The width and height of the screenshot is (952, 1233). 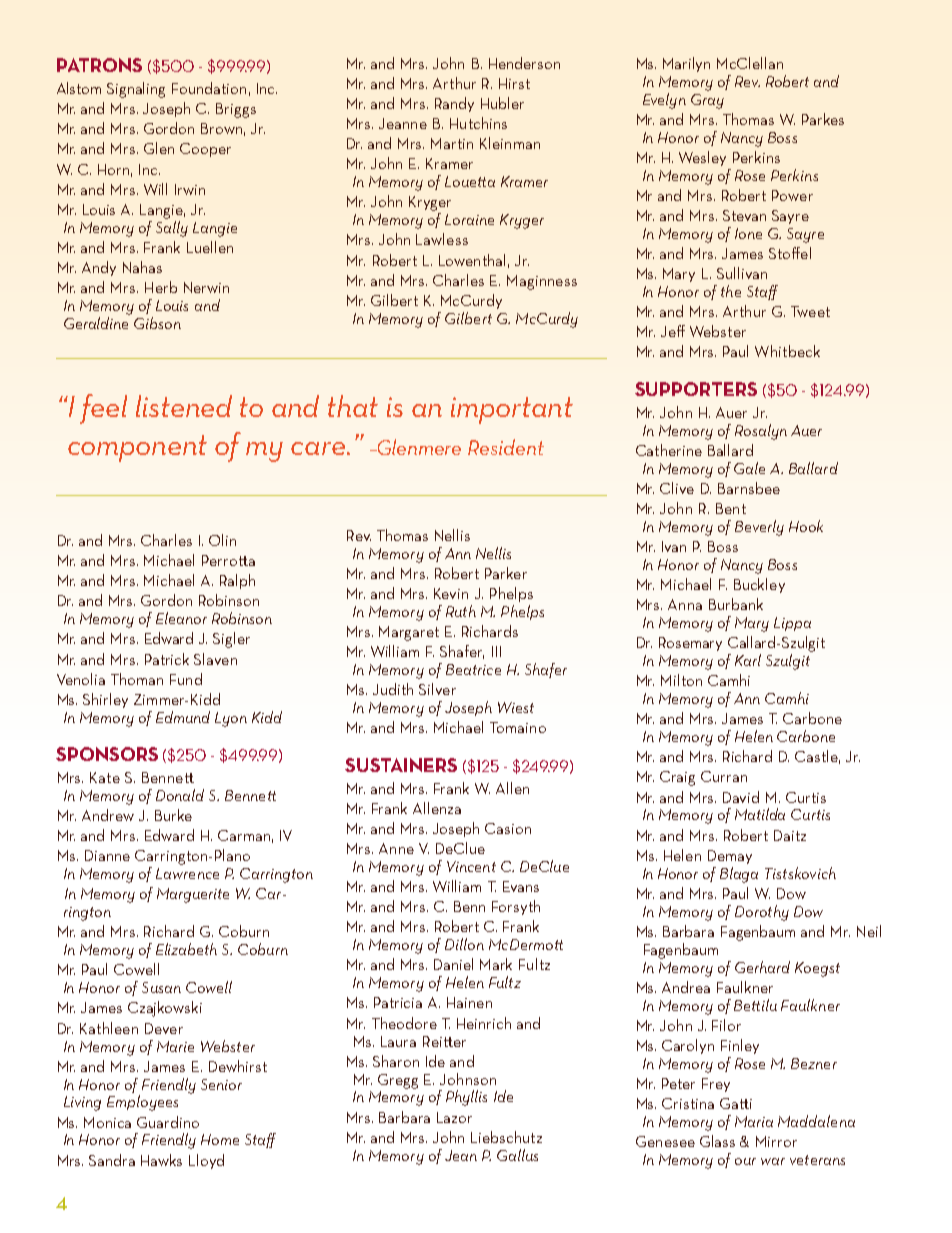 What do you see at coordinates (736, 604) in the screenshot?
I see `Burbank` at bounding box center [736, 604].
